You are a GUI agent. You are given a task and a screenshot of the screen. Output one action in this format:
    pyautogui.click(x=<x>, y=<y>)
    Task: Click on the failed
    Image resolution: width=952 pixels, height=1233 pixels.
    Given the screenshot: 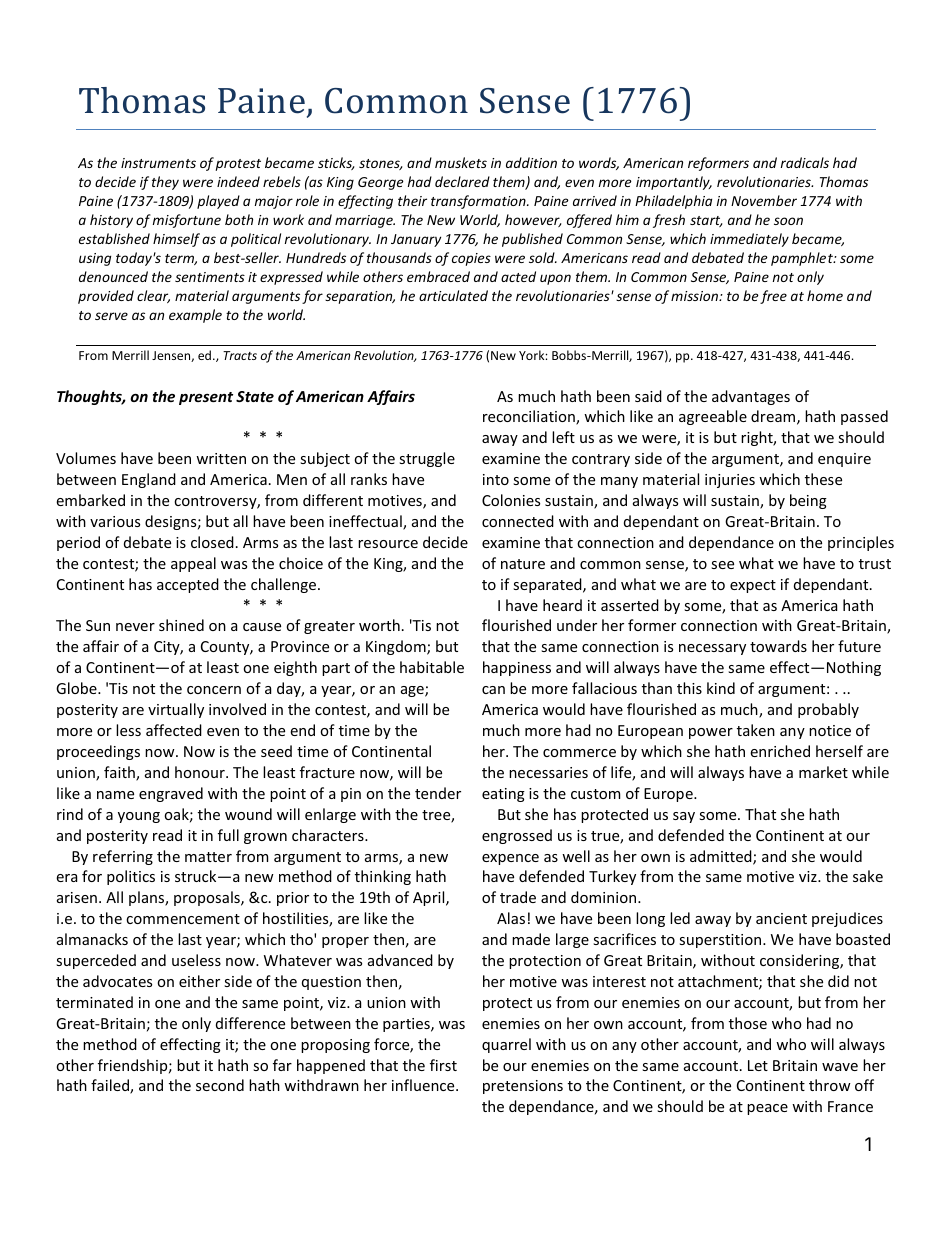 What is the action you would take?
    pyautogui.click(x=111, y=1086)
